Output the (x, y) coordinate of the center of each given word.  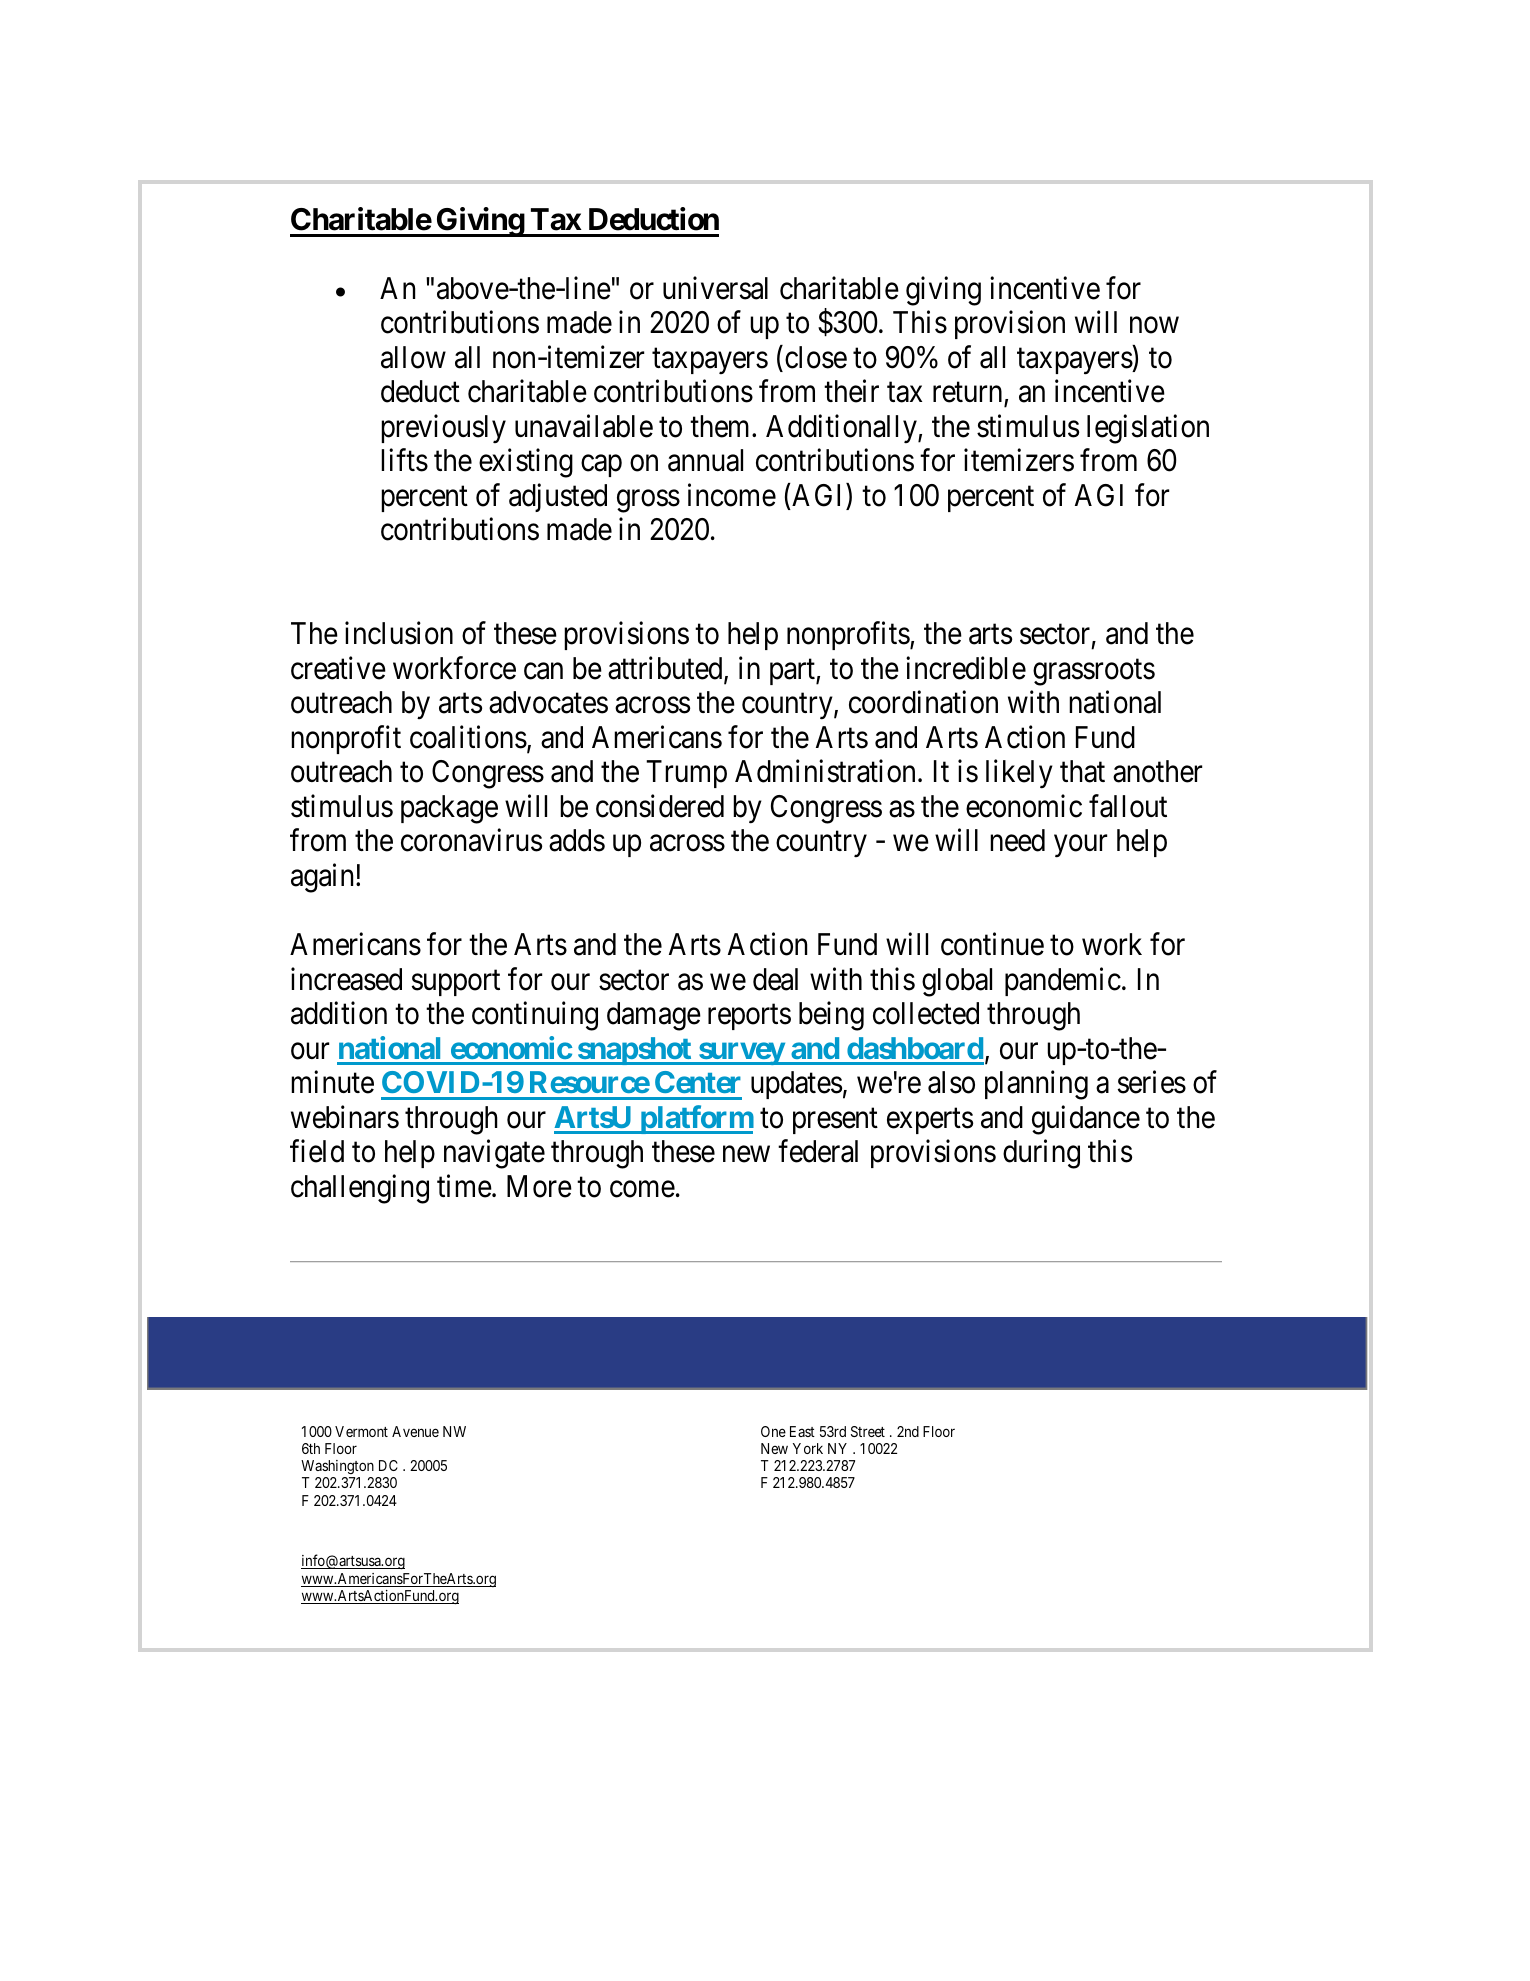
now (1154, 326)
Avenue (415, 1431)
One (773, 1431)
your (1080, 847)
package (449, 809)
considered (660, 806)
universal (715, 288)
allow (413, 357)
